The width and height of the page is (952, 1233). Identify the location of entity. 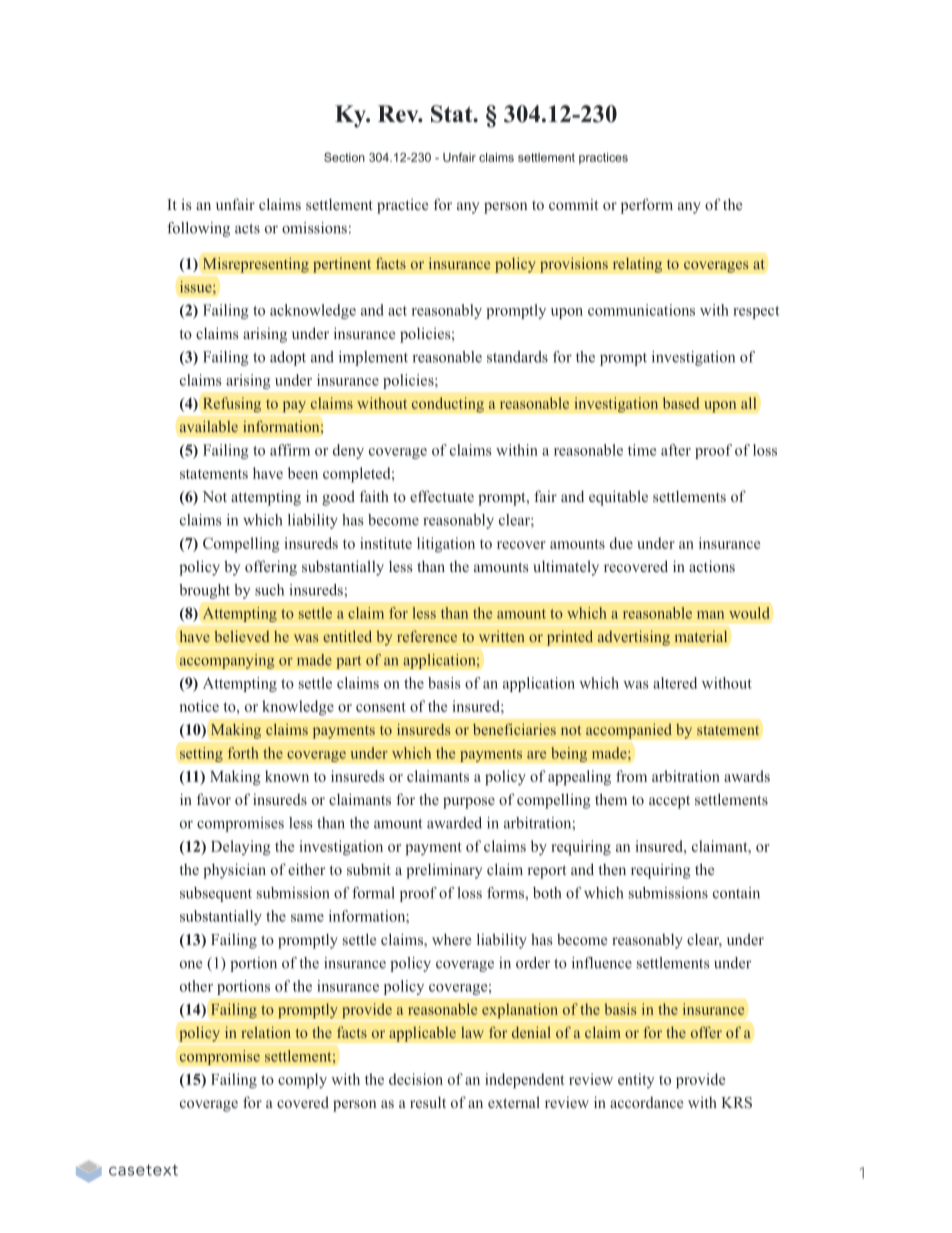
(636, 1080).
